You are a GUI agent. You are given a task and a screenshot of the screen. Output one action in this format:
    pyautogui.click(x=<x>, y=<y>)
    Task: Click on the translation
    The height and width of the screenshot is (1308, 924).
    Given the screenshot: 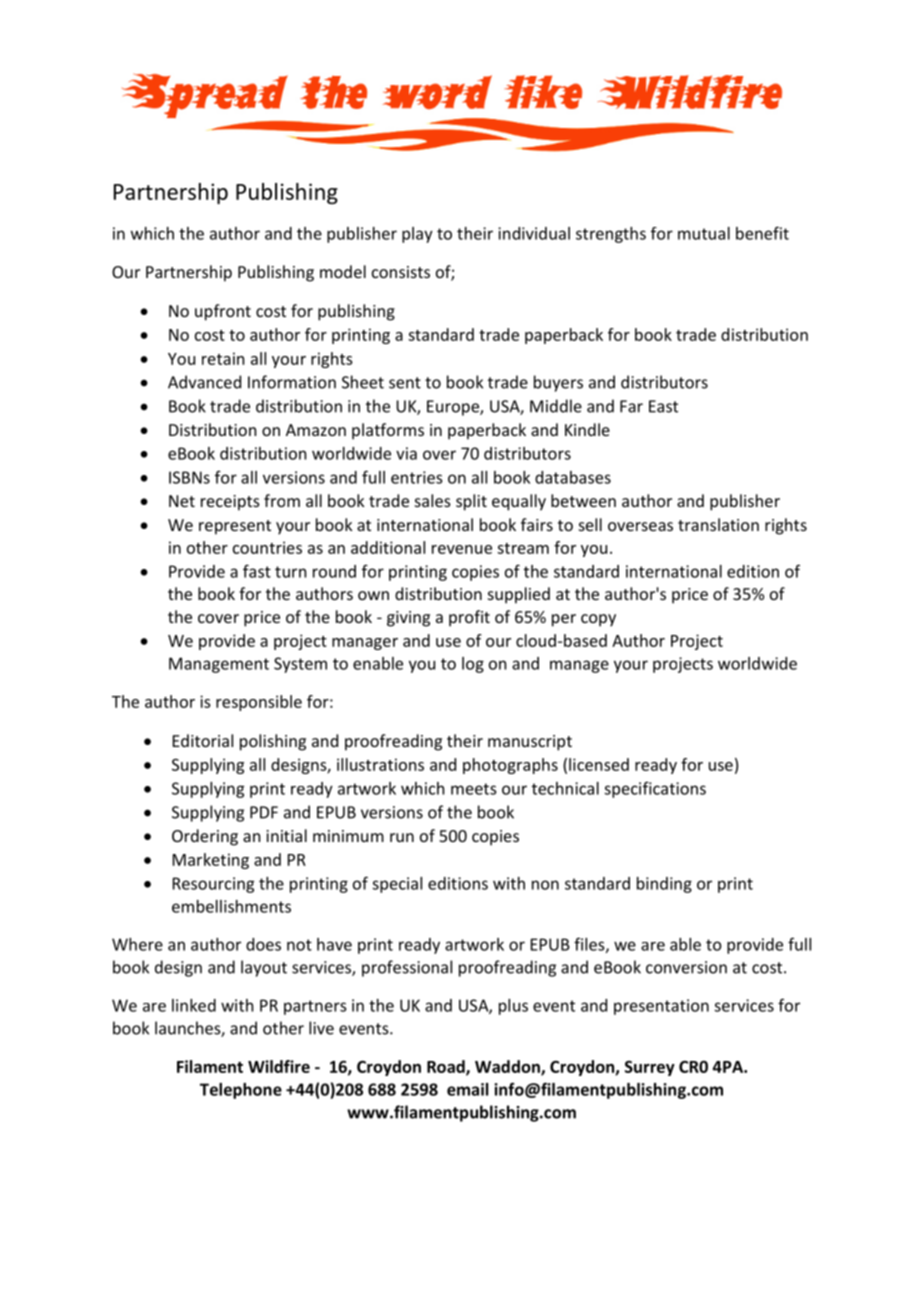 What is the action you would take?
    pyautogui.click(x=718, y=524)
